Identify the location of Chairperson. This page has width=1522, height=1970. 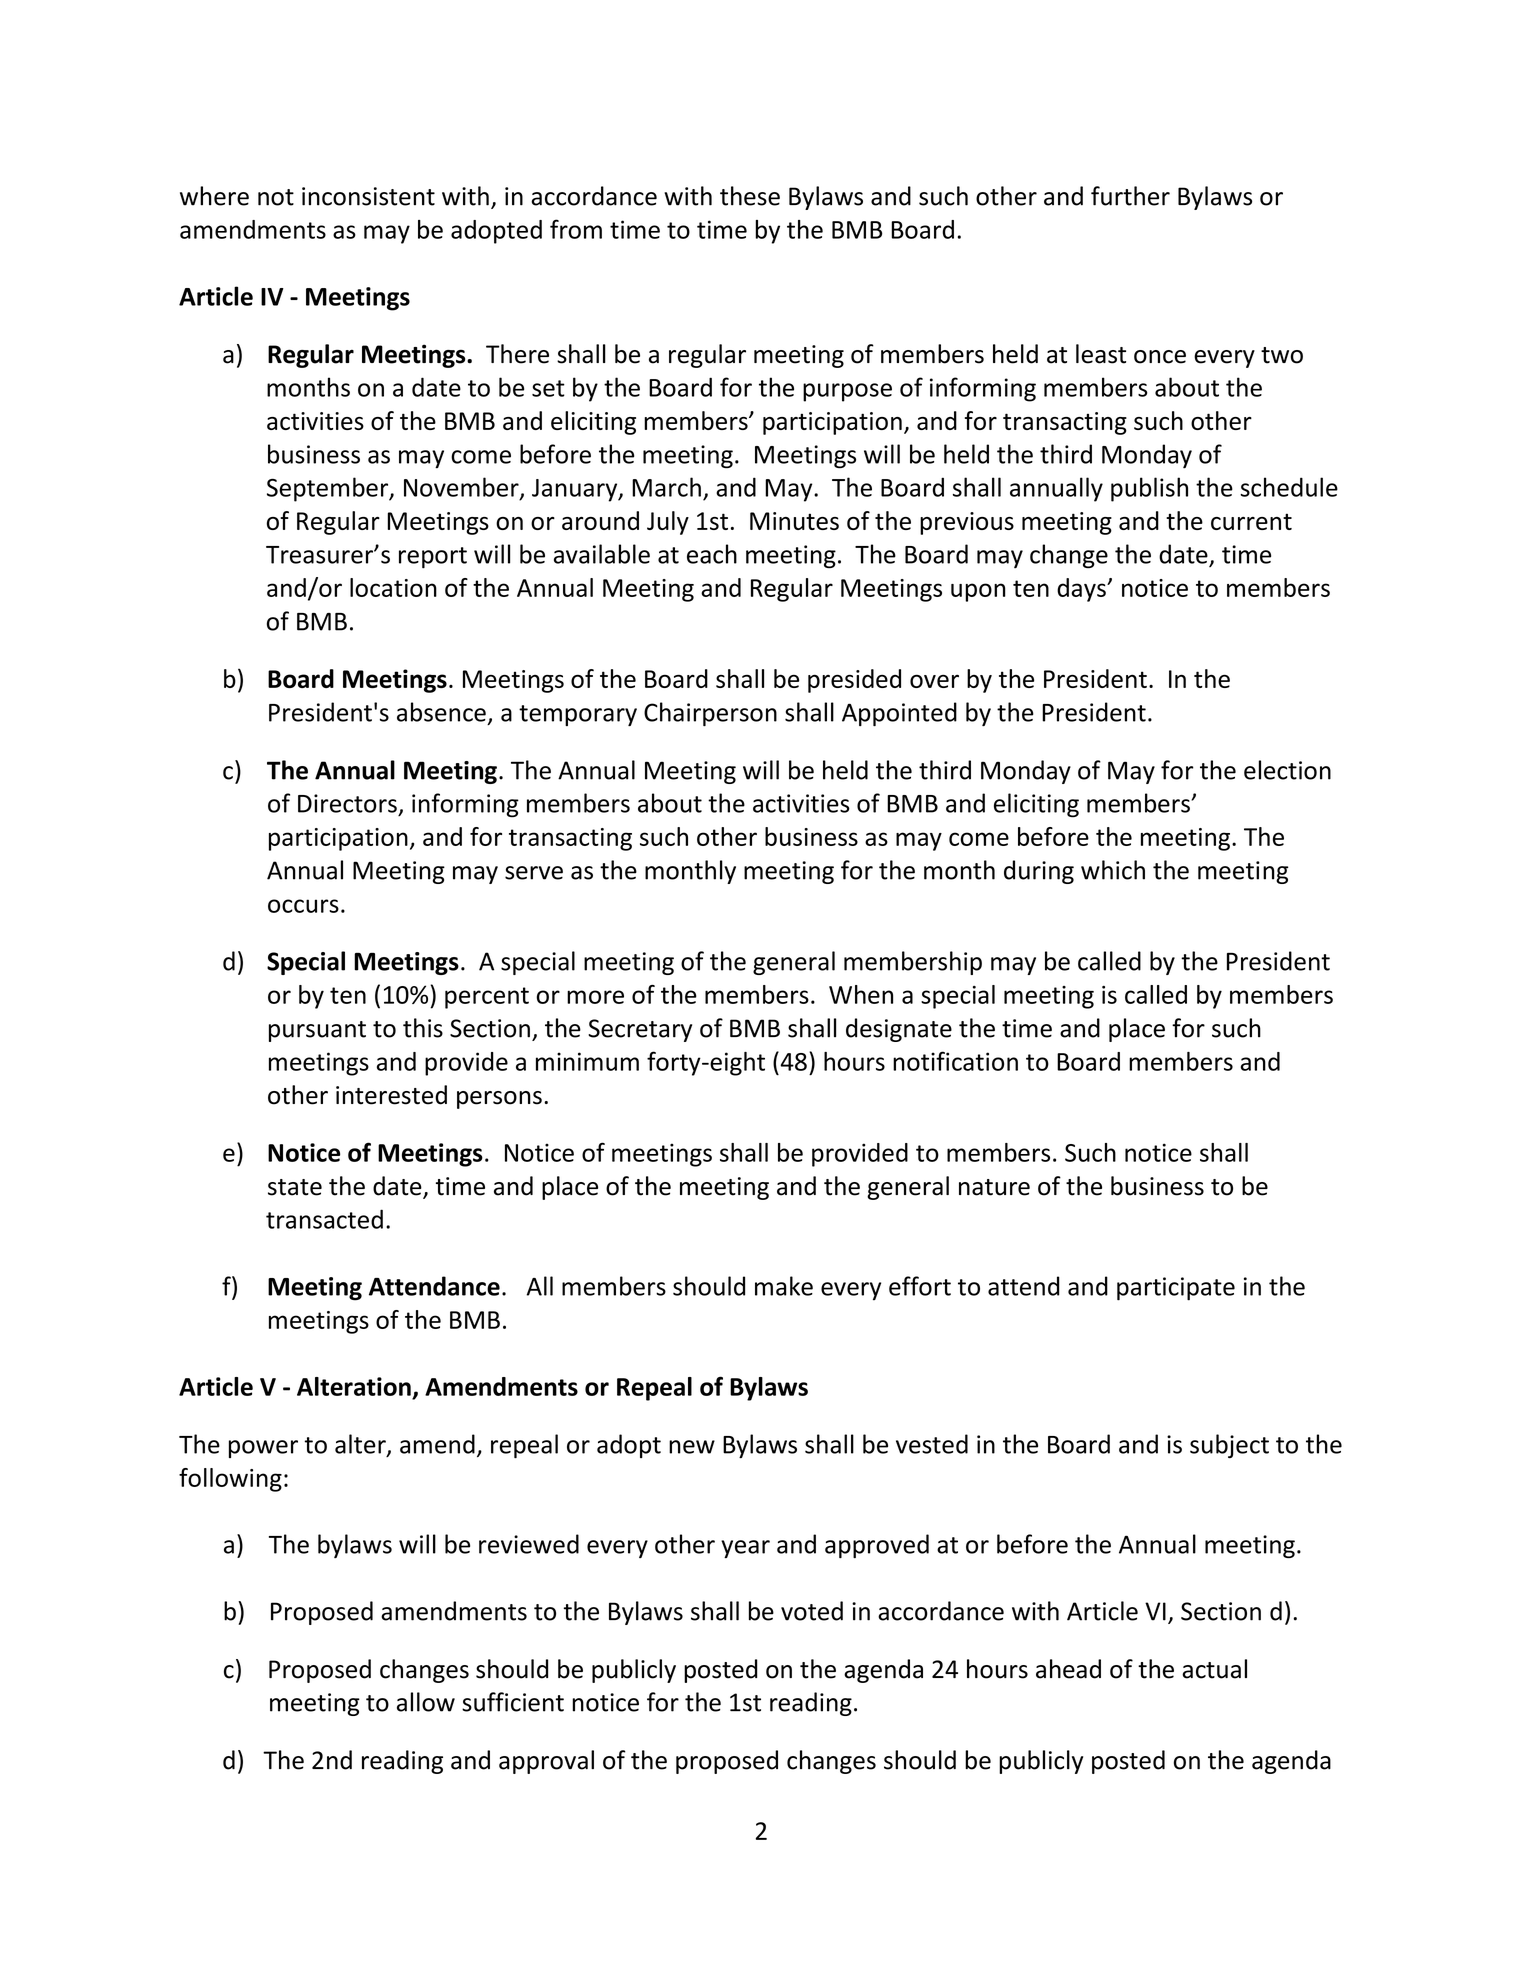
(710, 714).
